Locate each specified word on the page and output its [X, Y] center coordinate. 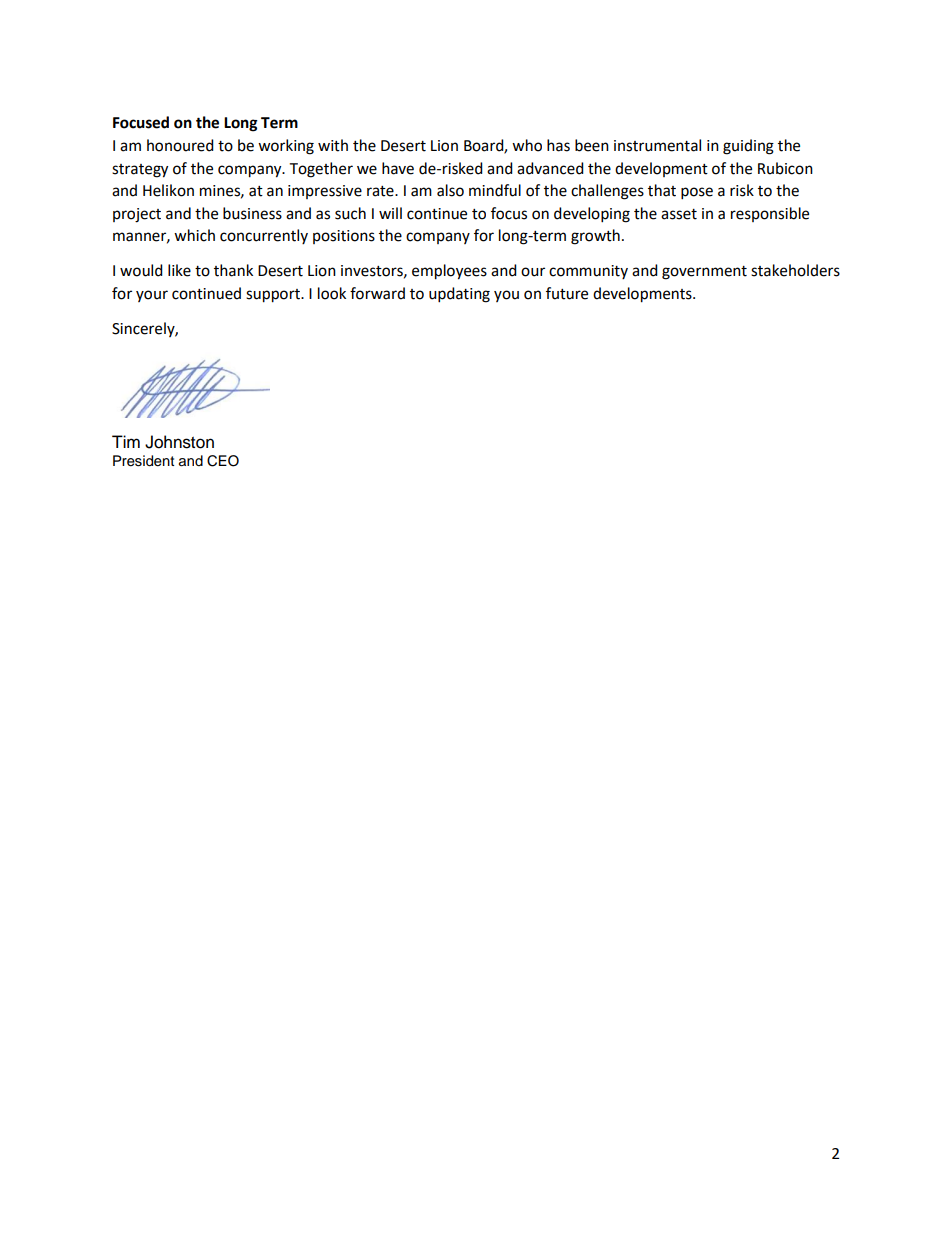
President [143, 461]
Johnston [179, 442]
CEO [223, 461]
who [527, 145]
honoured [180, 145]
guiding [748, 147]
